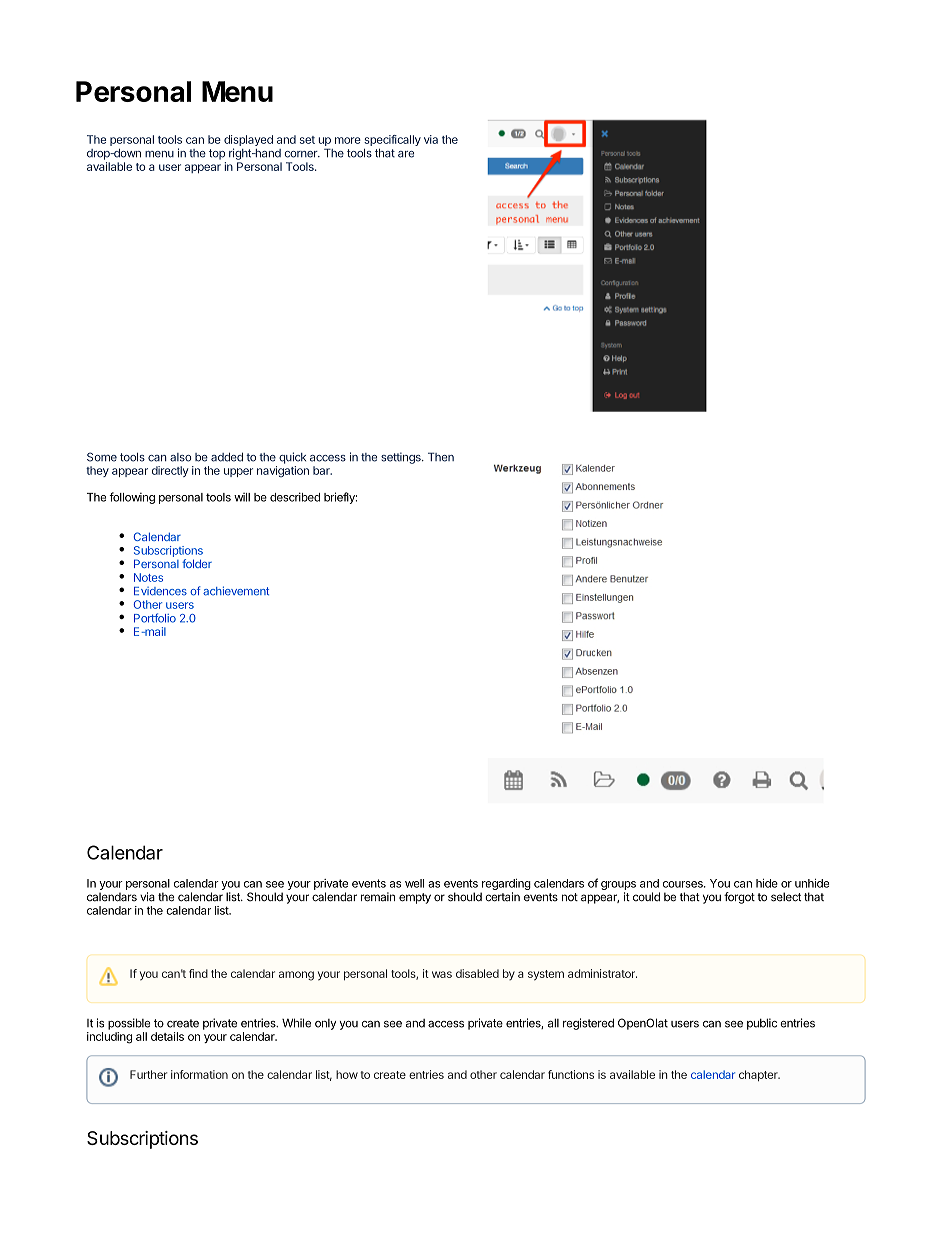 This page has height=1233, width=952. Describe the element at coordinates (155, 618) in the page. I see `Portfolio` at that location.
